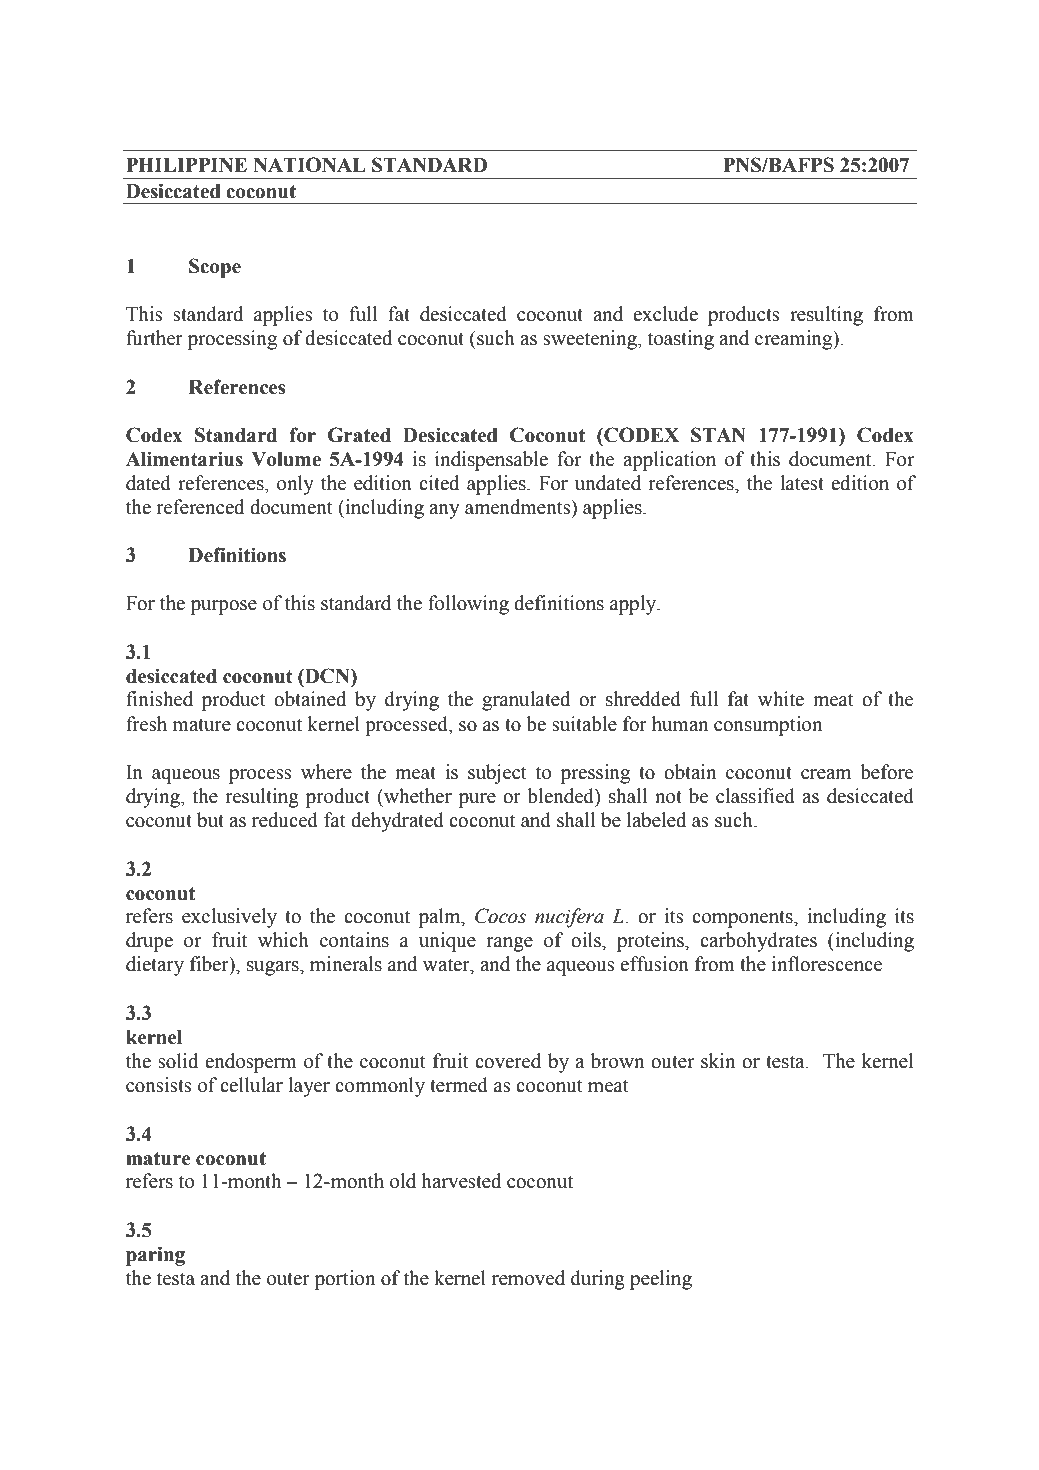  What do you see at coordinates (500, 916) in the page?
I see `Cocos` at bounding box center [500, 916].
